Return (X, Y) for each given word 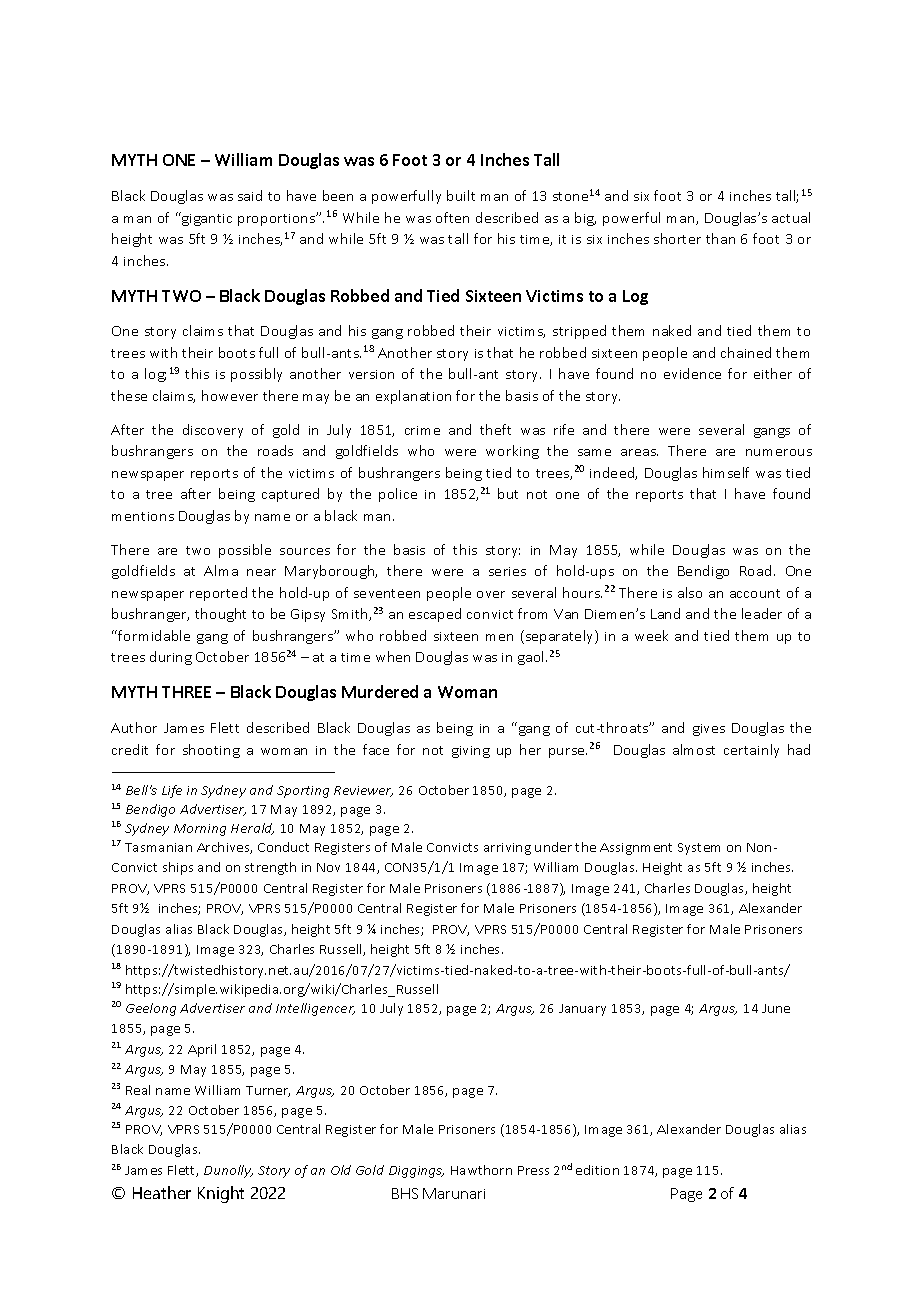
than (720, 238)
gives (709, 730)
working (512, 452)
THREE (186, 692)
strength (270, 868)
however (230, 395)
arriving (507, 849)
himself (726, 472)
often (452, 217)
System (699, 849)
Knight (221, 1194)
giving (471, 752)
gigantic (206, 219)
